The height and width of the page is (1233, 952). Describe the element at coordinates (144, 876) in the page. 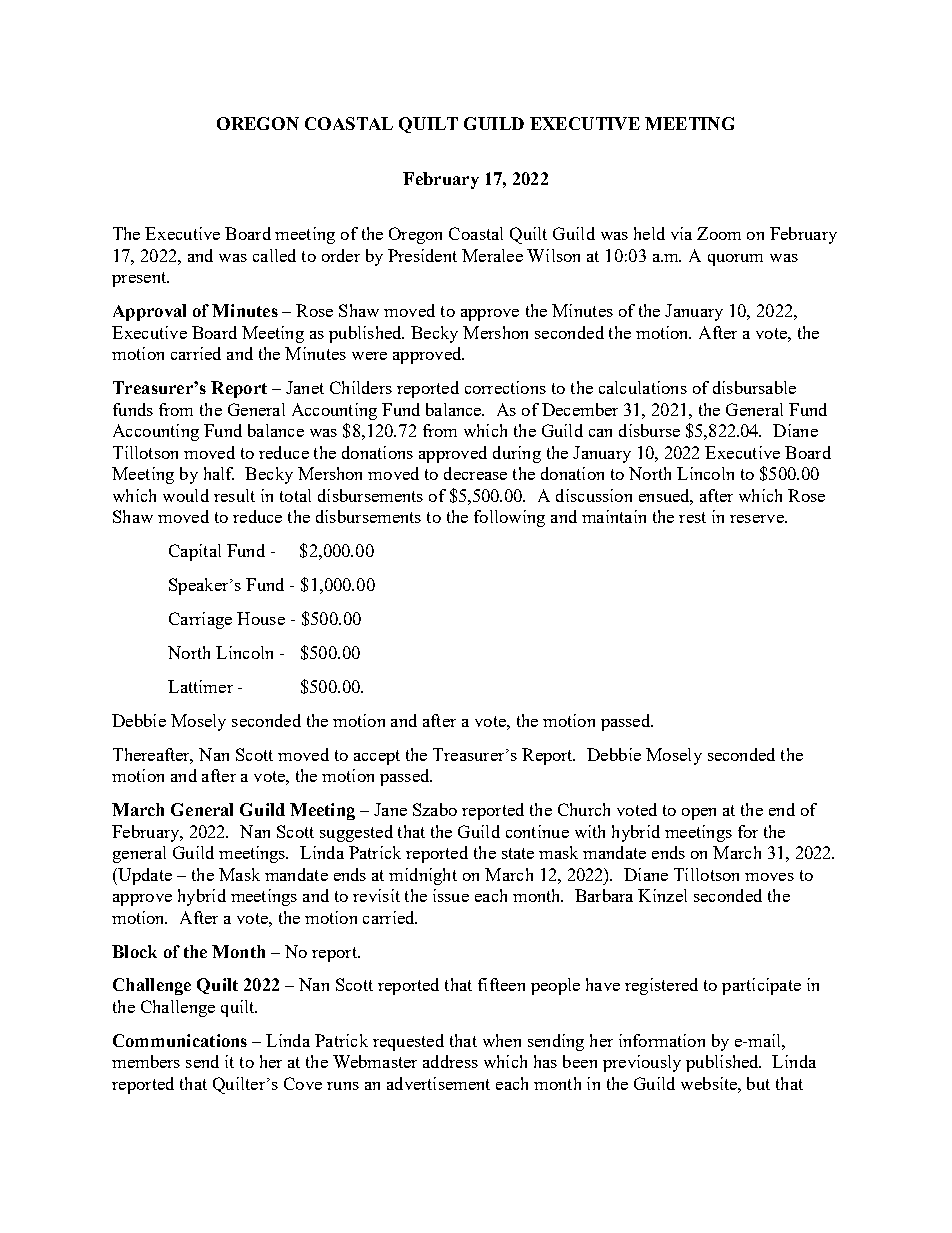

I see `Update` at that location.
